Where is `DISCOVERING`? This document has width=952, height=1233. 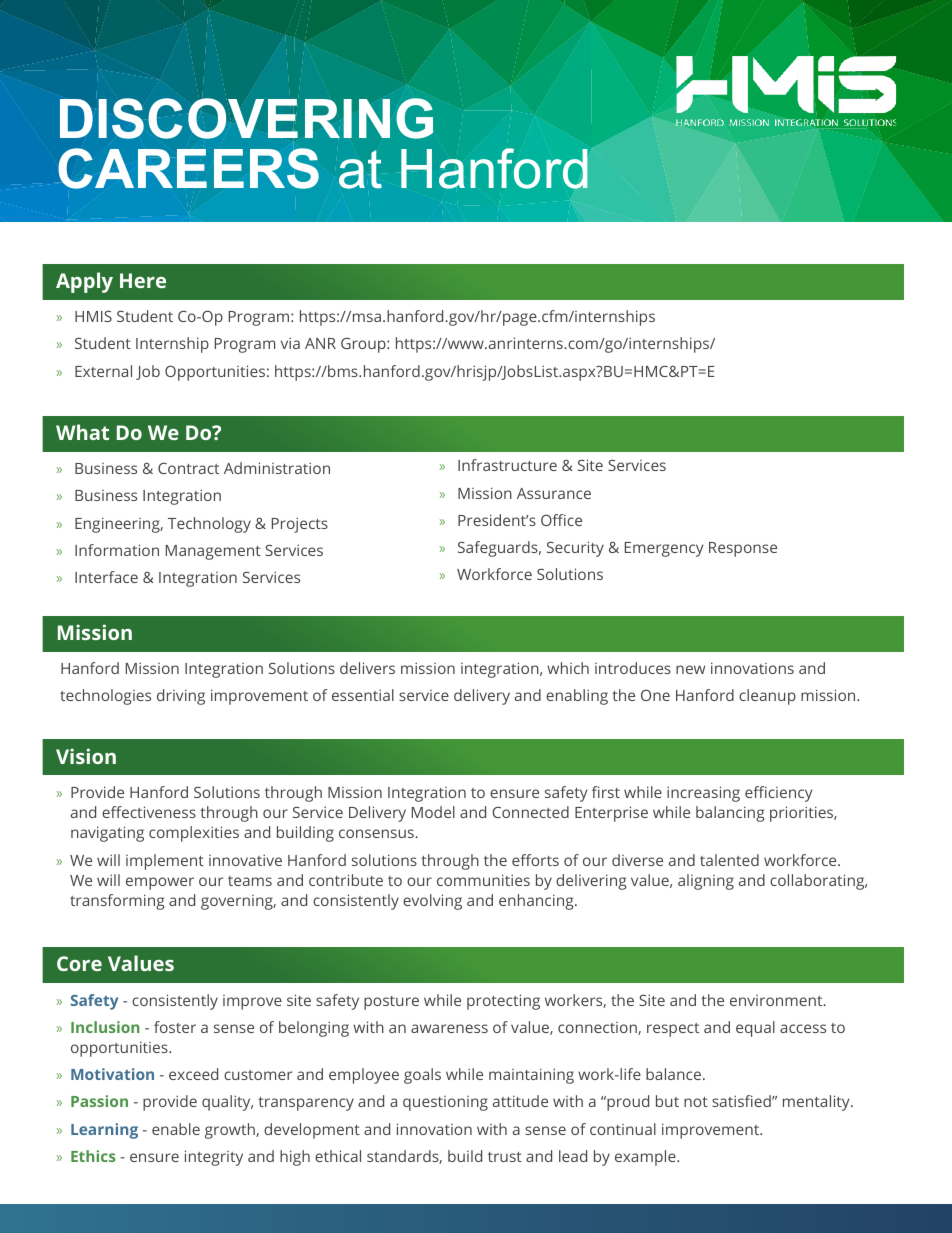
DISCOVERING is located at coordinates (246, 118).
